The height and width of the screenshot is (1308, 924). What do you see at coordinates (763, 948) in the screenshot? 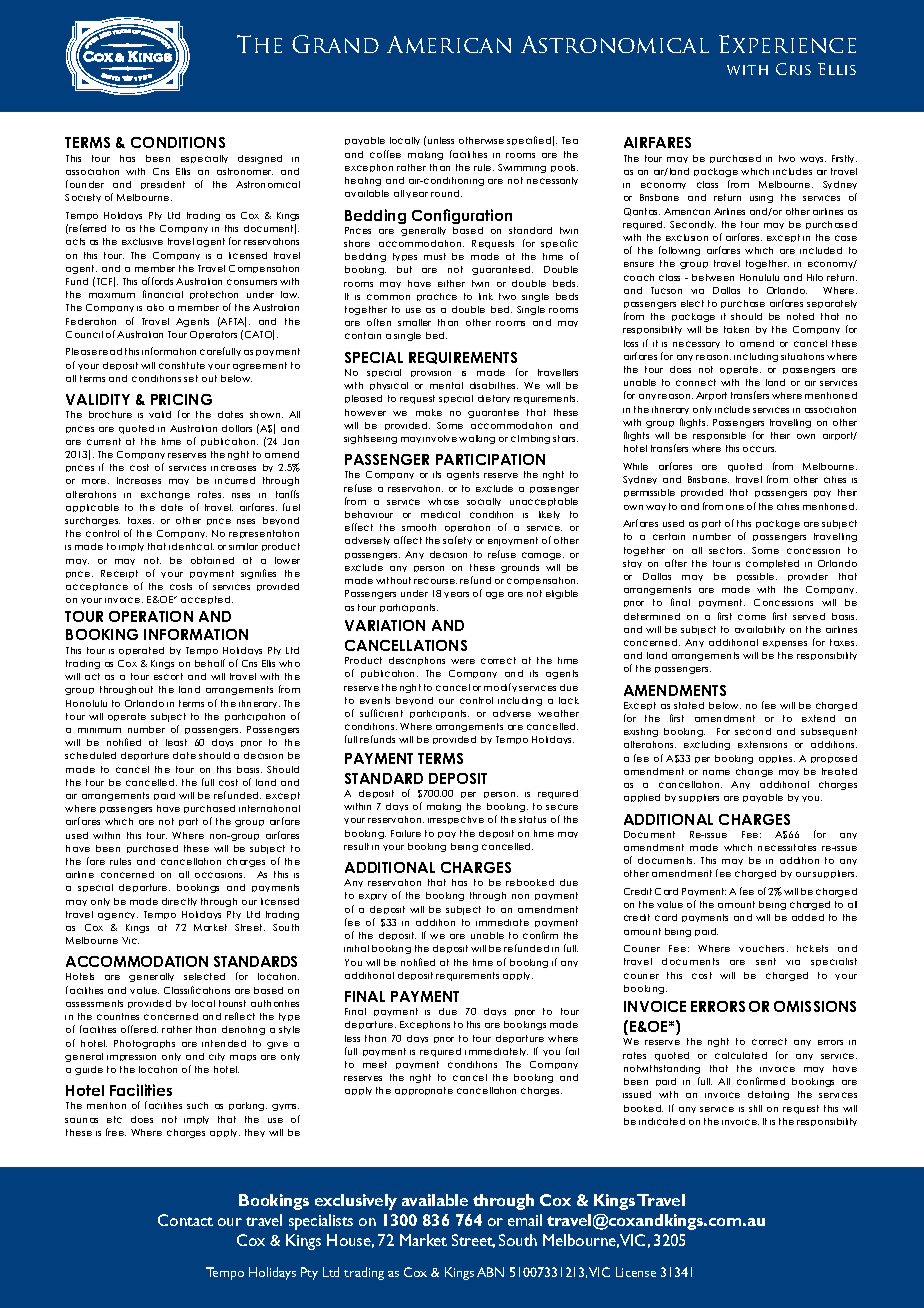
I see `vouchers` at bounding box center [763, 948].
